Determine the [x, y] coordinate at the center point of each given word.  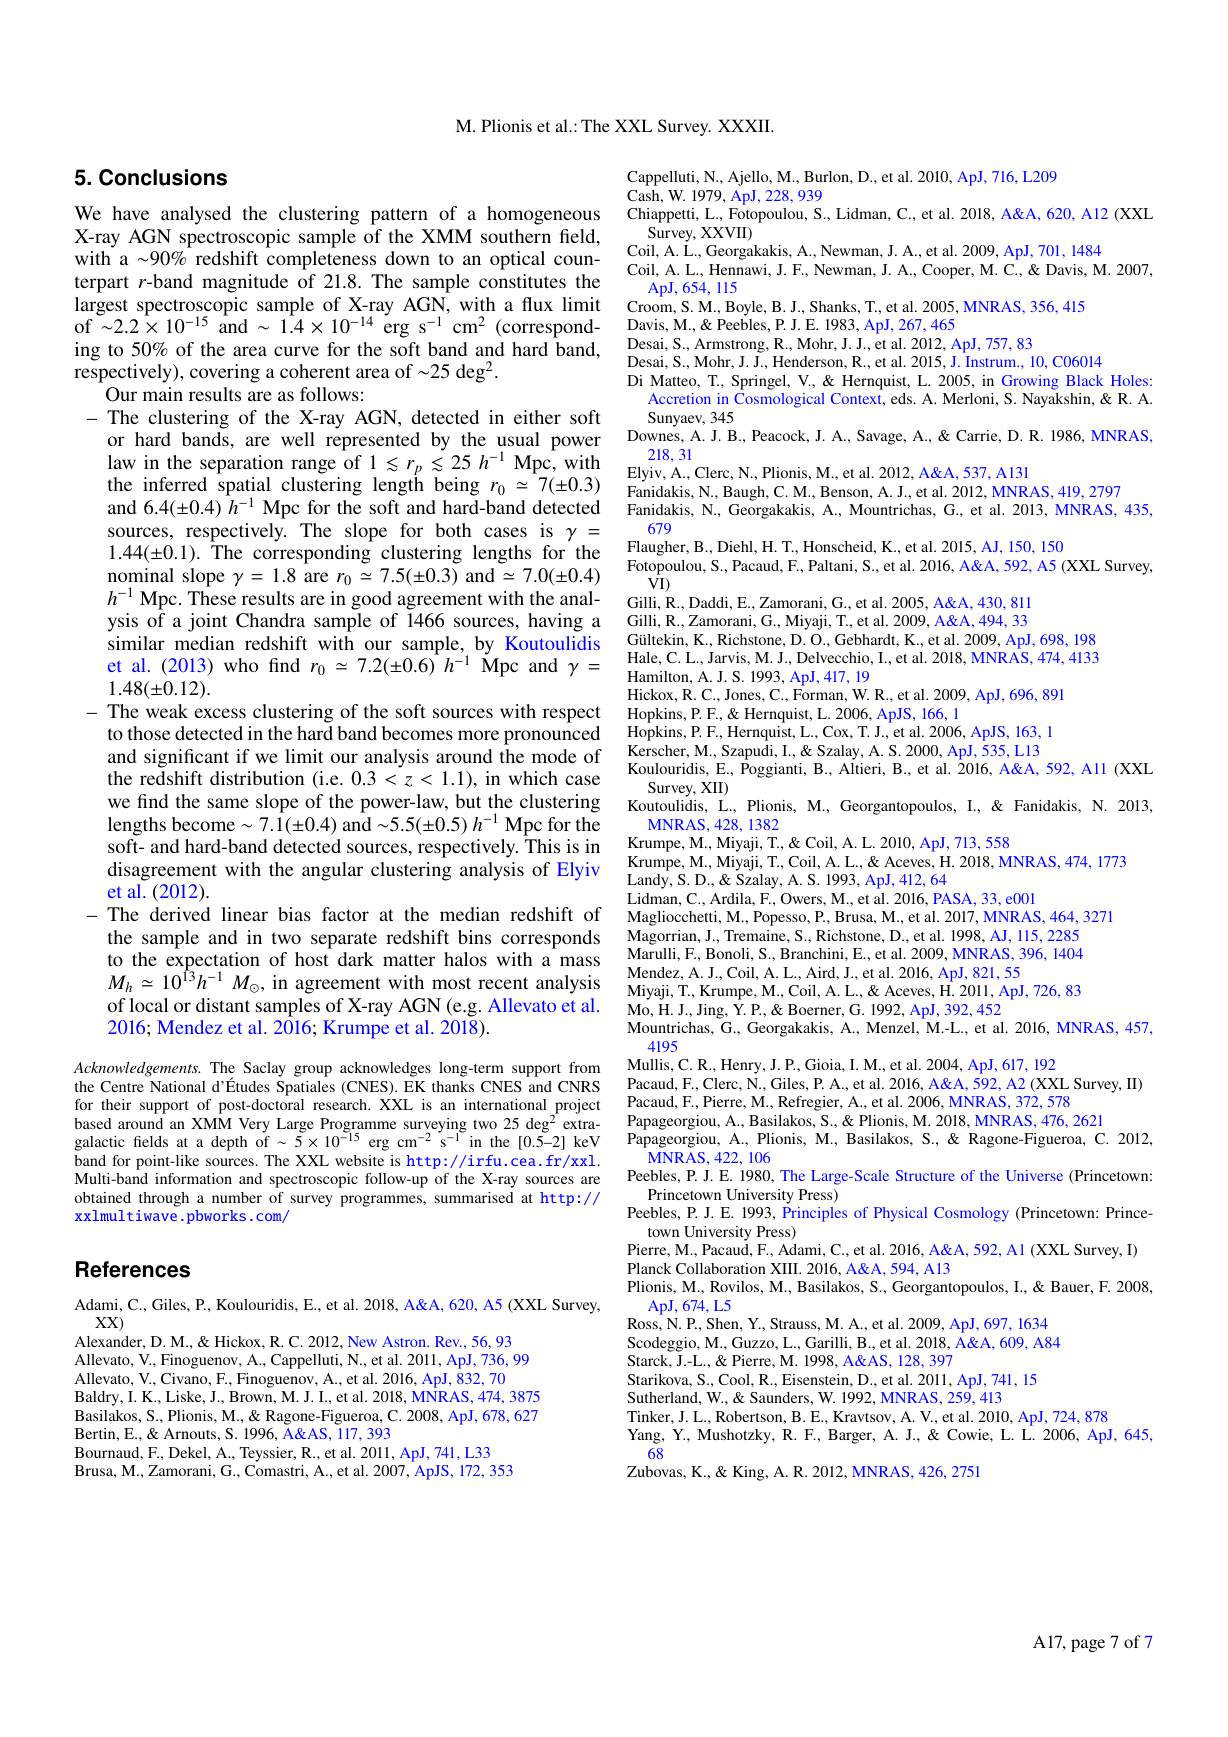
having [555, 622]
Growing [1030, 382]
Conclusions [163, 177]
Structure [925, 1175]
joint [207, 622]
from [584, 1067]
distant [223, 1005]
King [750, 1473]
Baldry [98, 1398]
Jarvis [728, 657]
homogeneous [543, 215]
